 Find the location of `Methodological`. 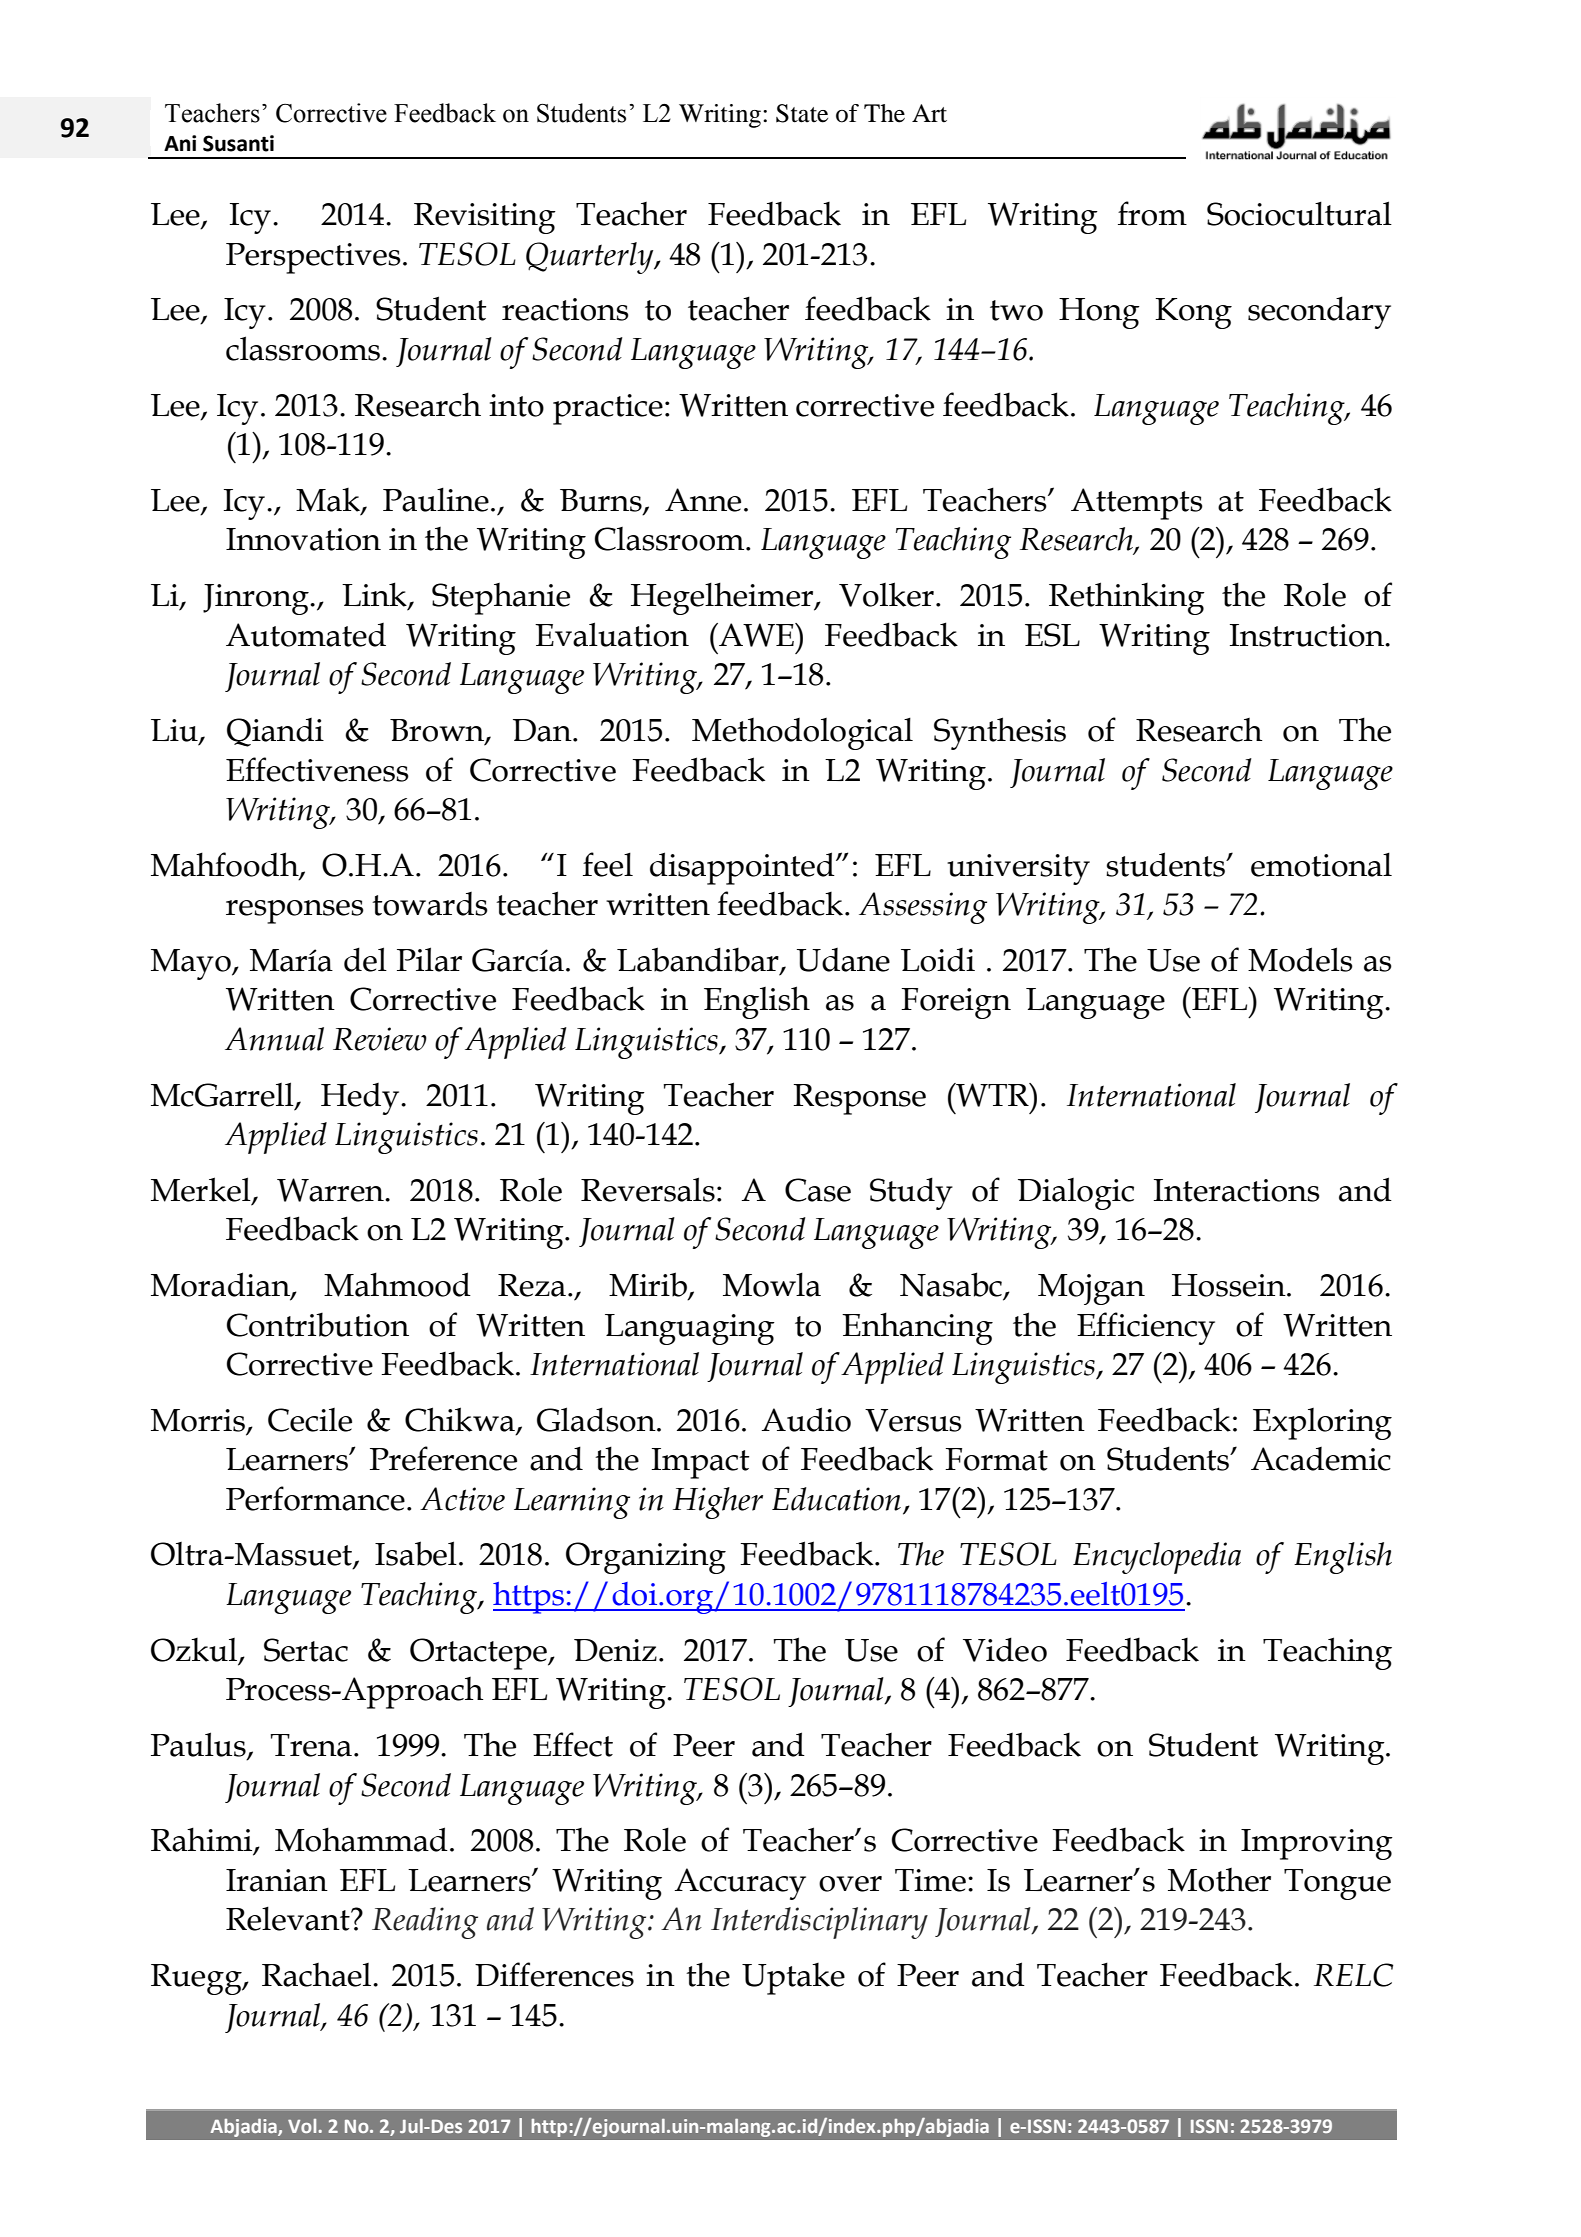

Methodological is located at coordinates (802, 734).
